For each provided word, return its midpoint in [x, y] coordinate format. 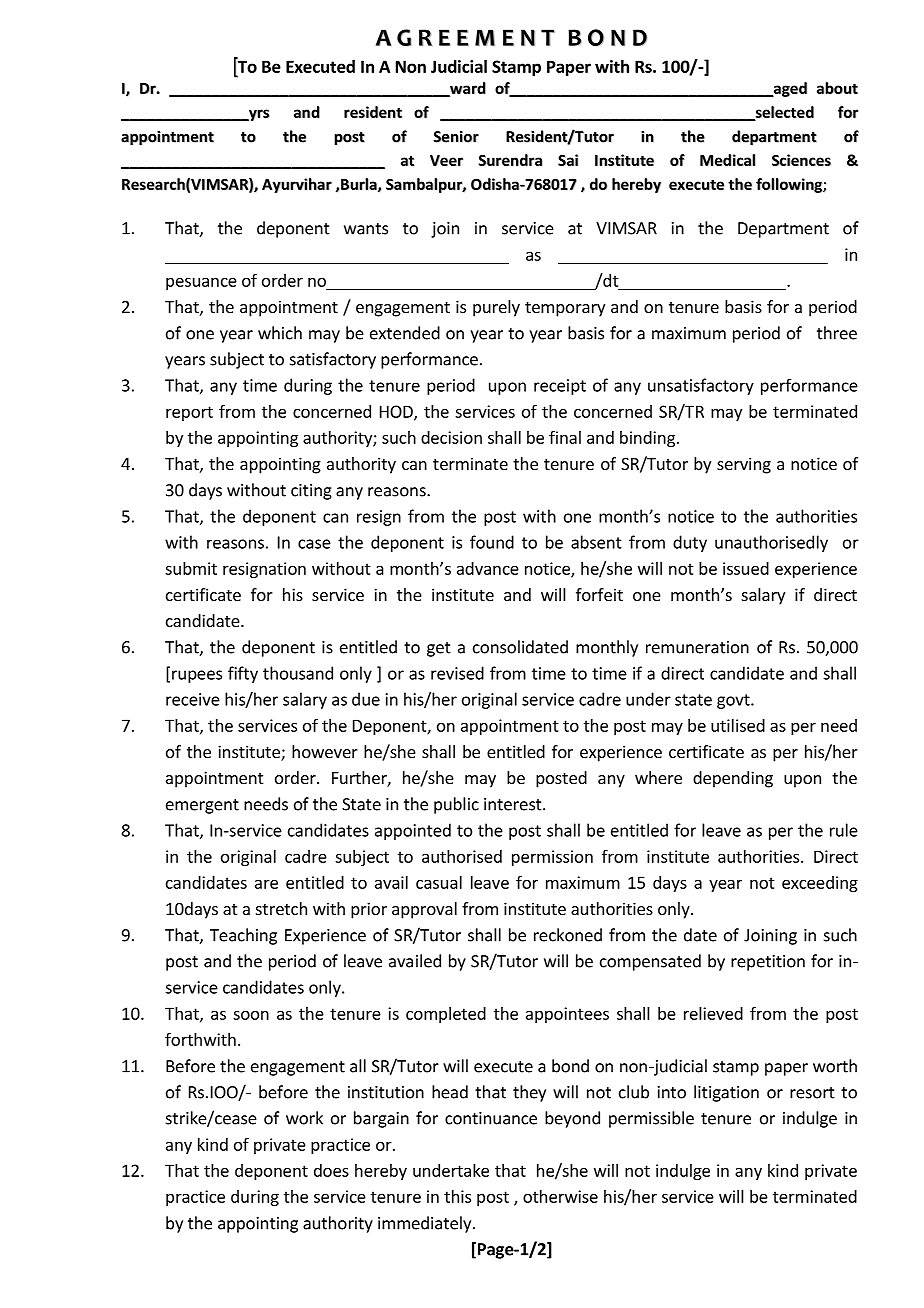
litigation [726, 1093]
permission [552, 858]
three [837, 333]
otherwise [560, 1196]
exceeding [820, 884]
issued [746, 568]
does [331, 1170]
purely [496, 308]
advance [488, 568]
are [266, 884]
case [314, 544]
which [280, 333]
